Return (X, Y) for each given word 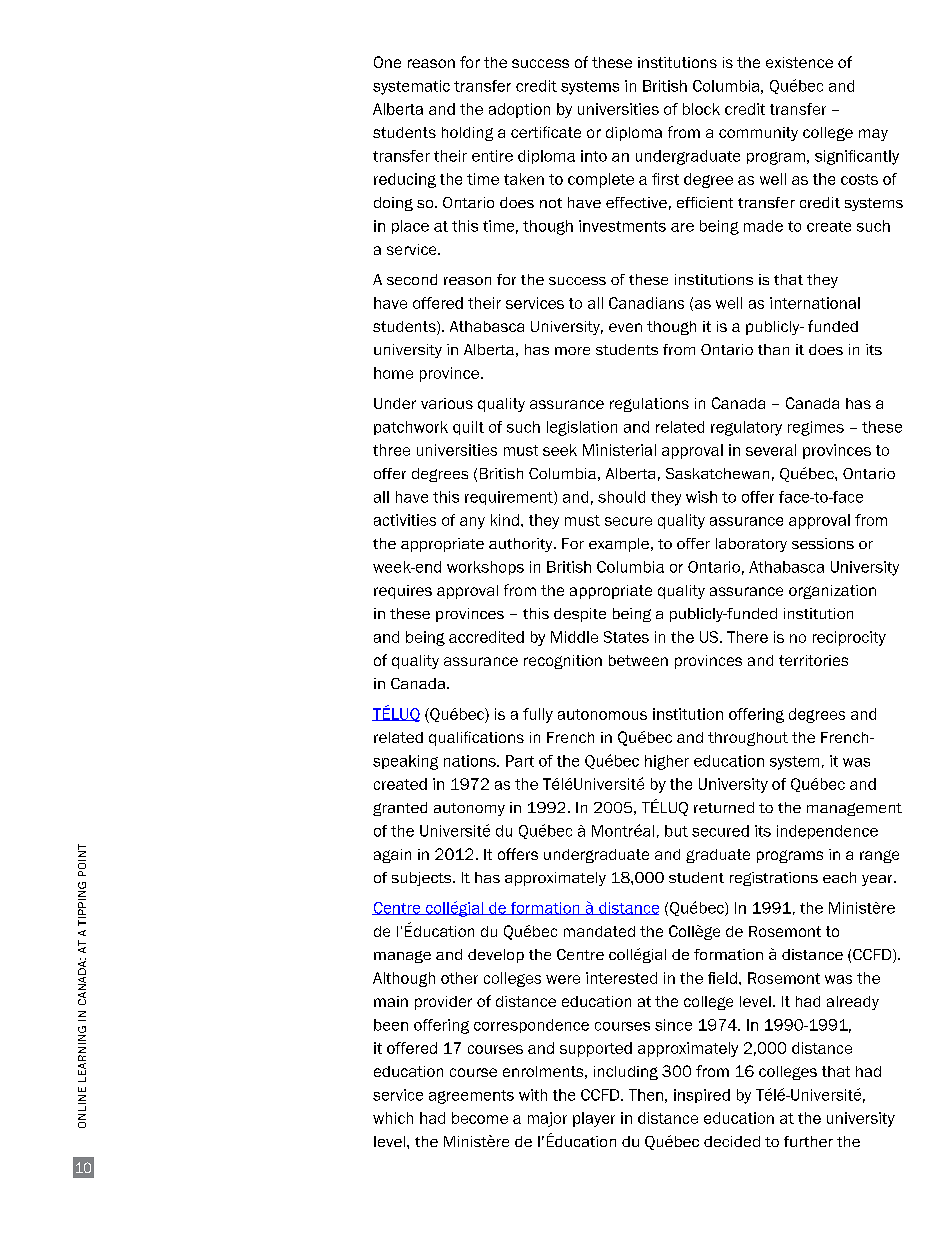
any (472, 523)
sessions (823, 543)
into (594, 156)
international (815, 303)
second (412, 279)
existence (799, 62)
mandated (599, 931)
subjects (423, 879)
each (839, 877)
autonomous (602, 714)
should (621, 497)
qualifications (476, 738)
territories (813, 660)
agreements (471, 1097)
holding (467, 134)
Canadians (646, 303)
